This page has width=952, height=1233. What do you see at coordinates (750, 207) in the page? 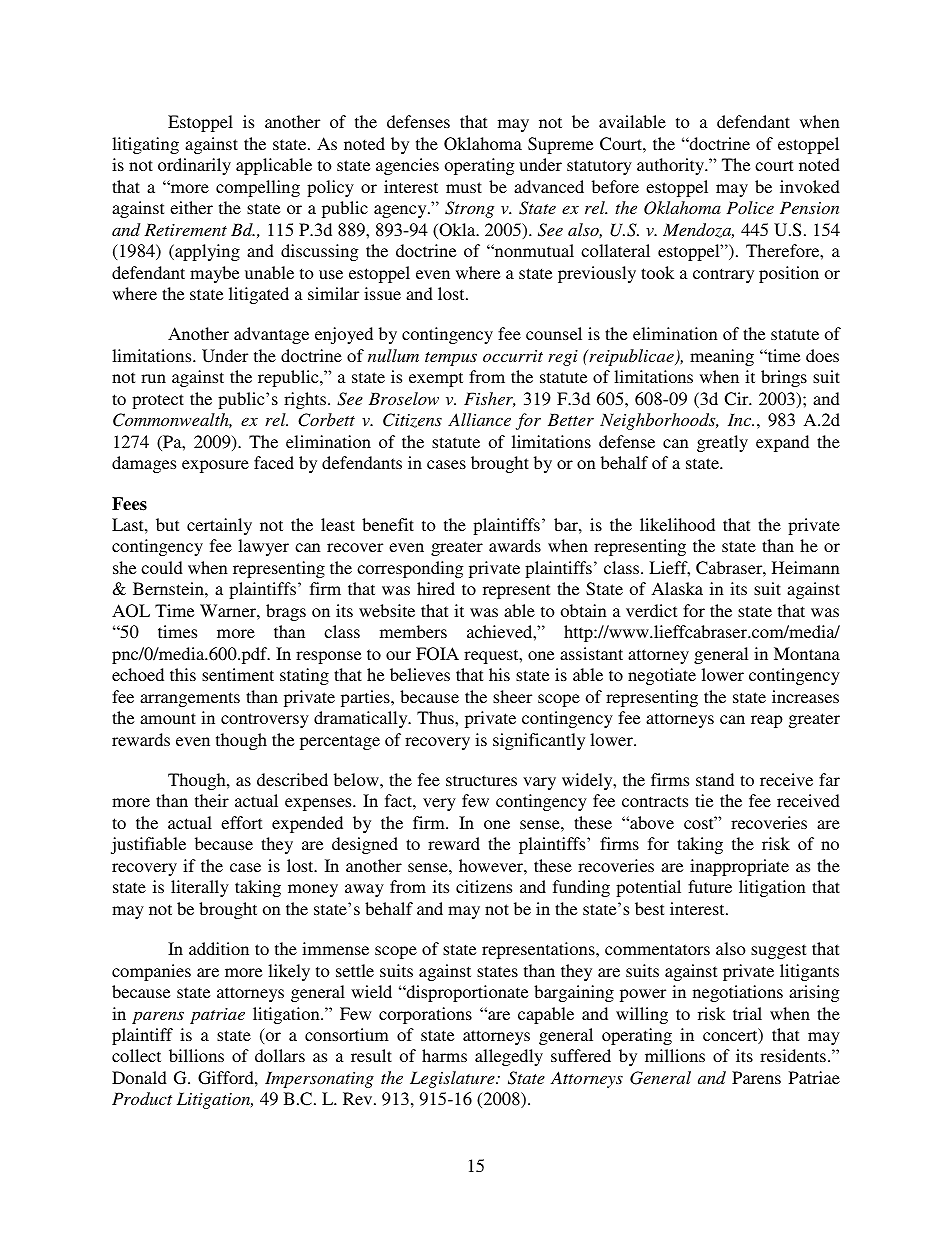
I see `Police` at bounding box center [750, 207].
